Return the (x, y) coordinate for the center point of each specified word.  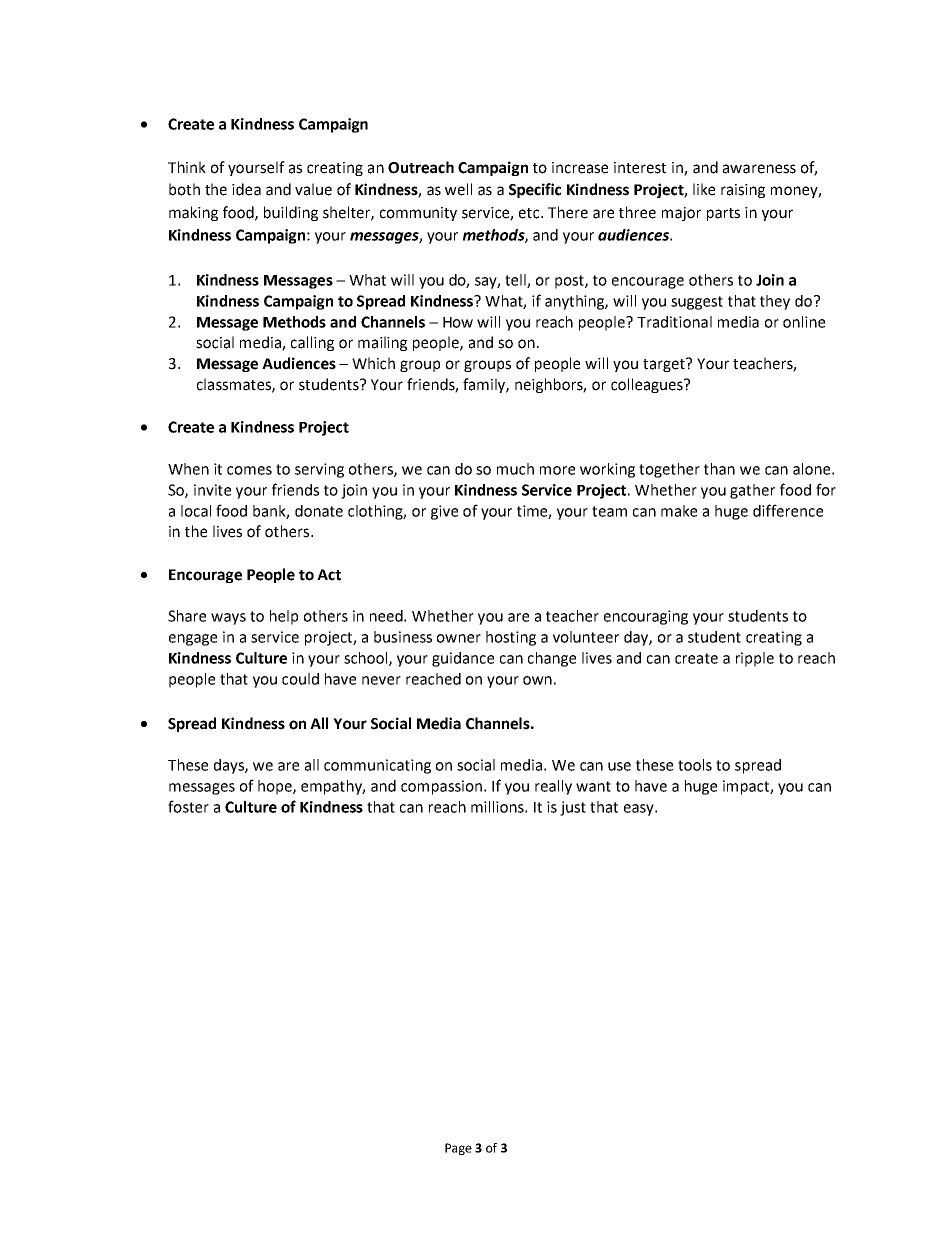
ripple (755, 659)
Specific (535, 190)
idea (246, 189)
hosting (511, 638)
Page (458, 1149)
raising (743, 191)
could (300, 679)
